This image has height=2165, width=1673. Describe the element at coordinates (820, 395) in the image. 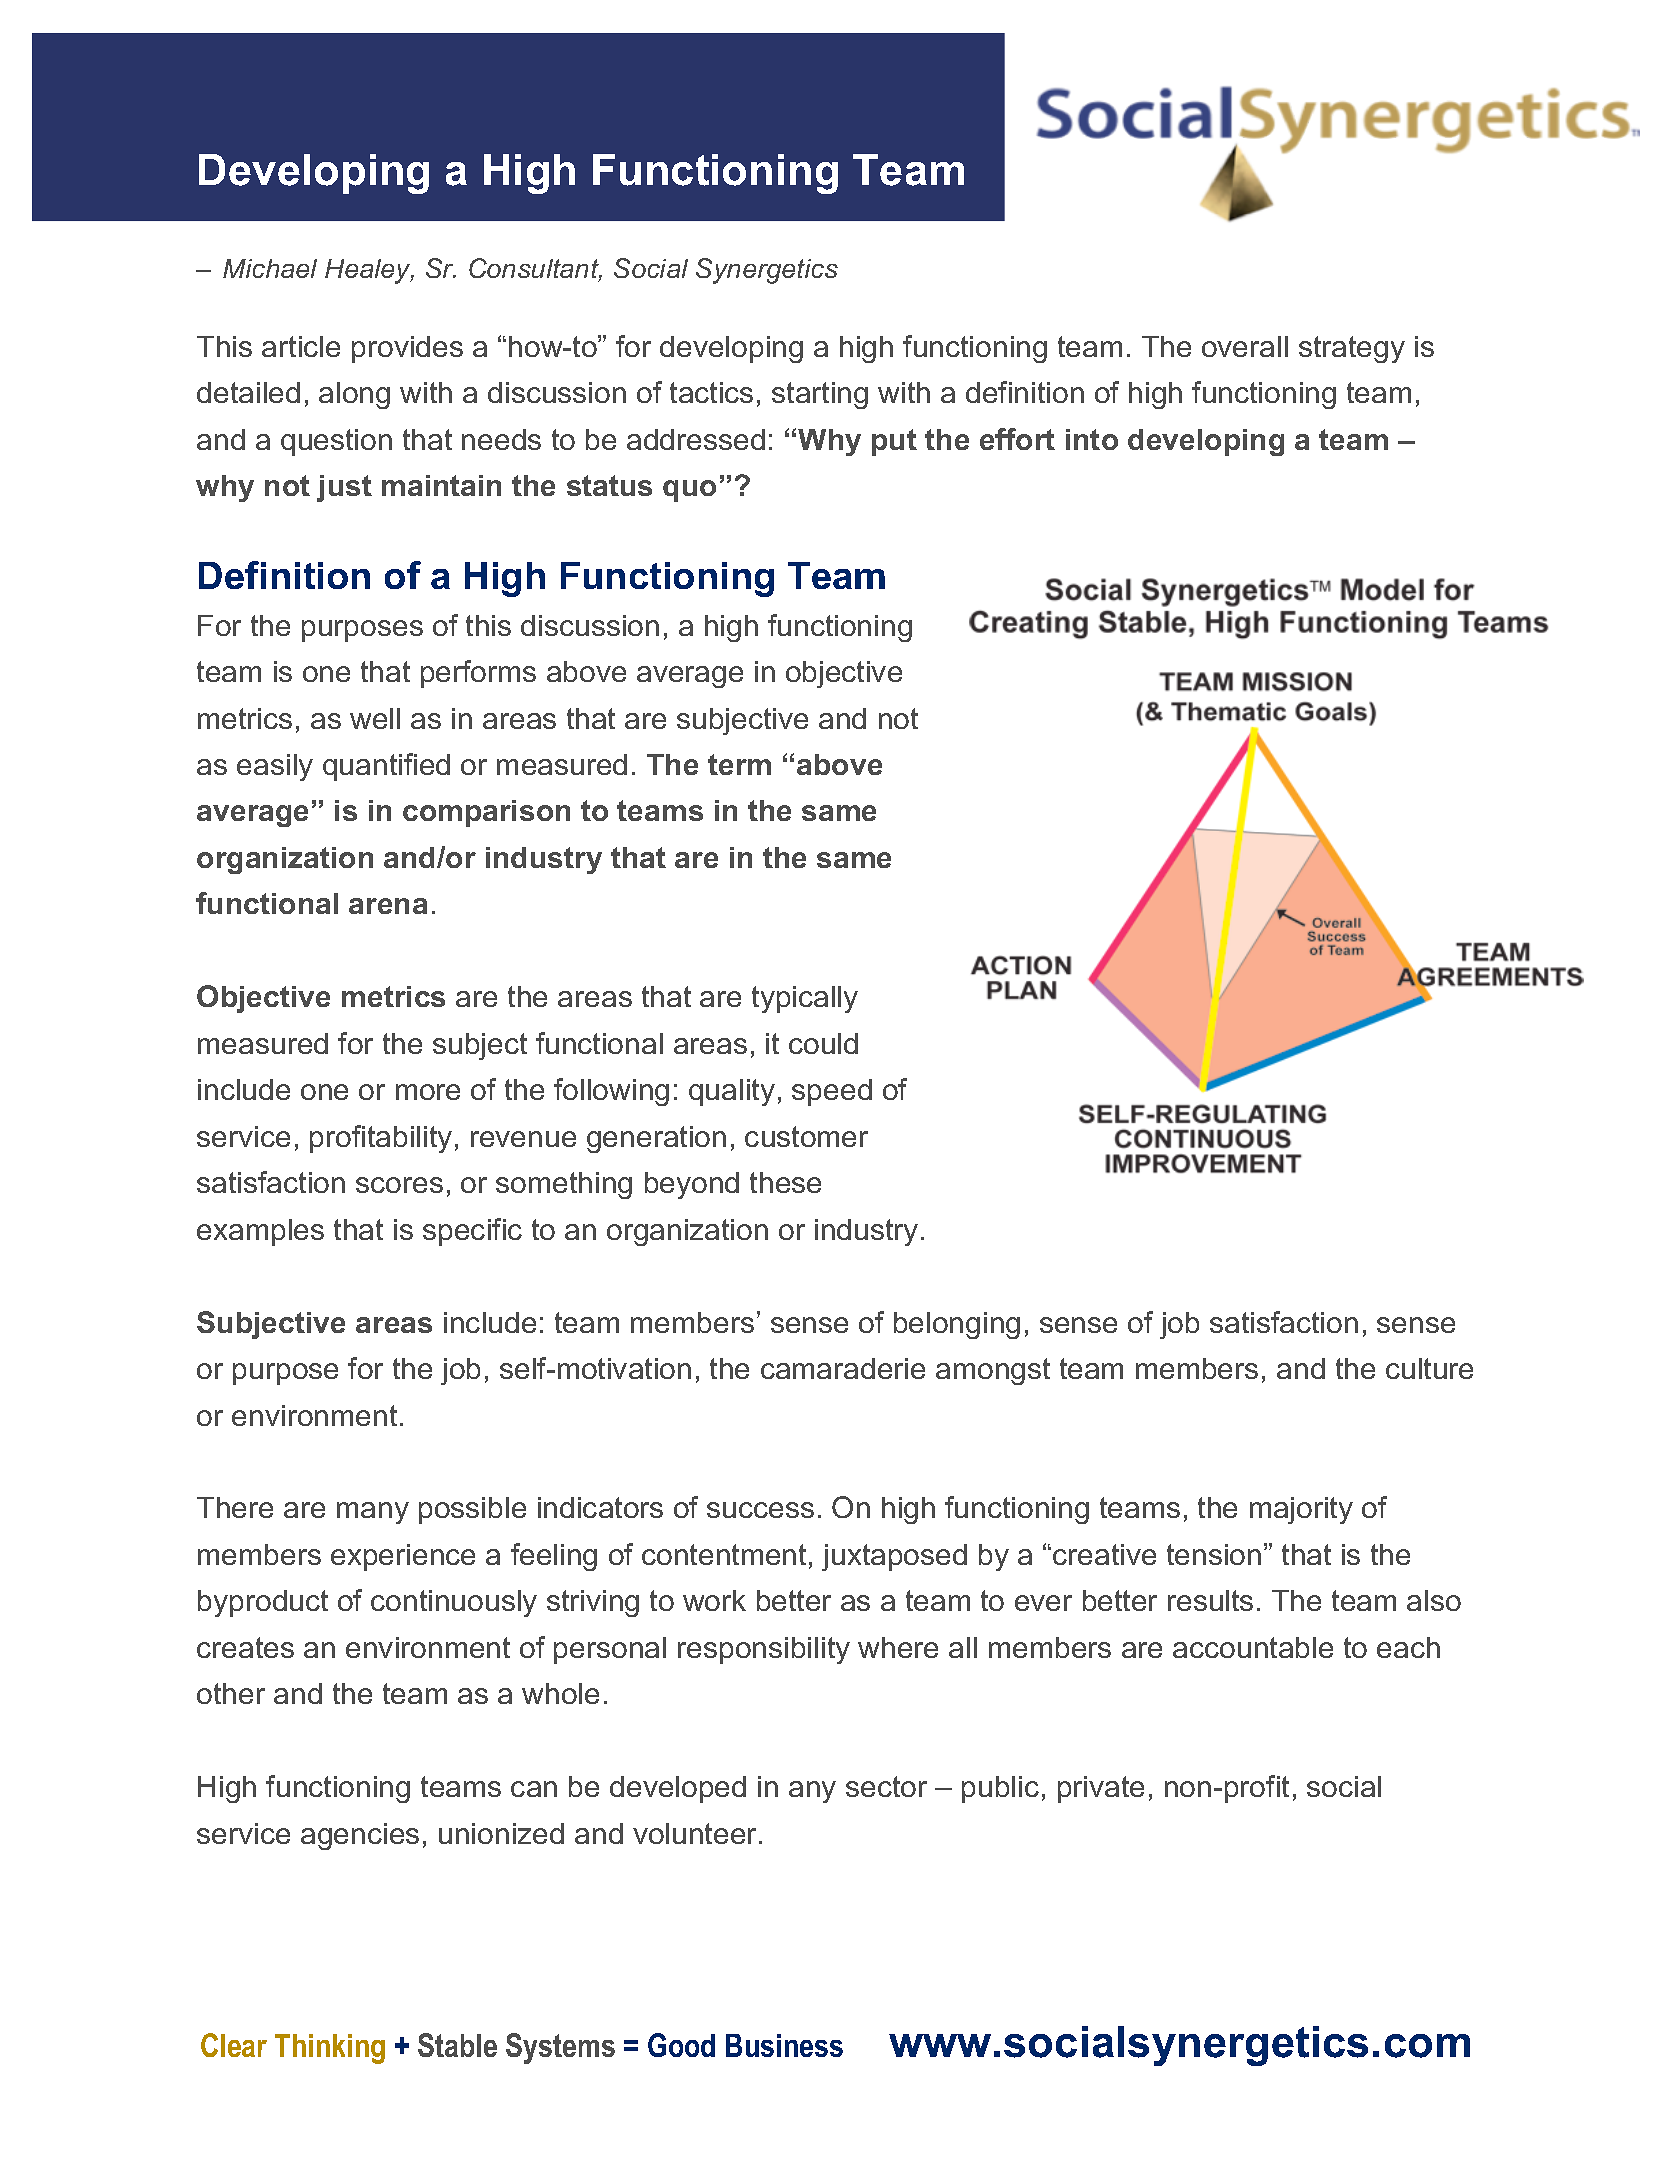

I see `starting` at that location.
